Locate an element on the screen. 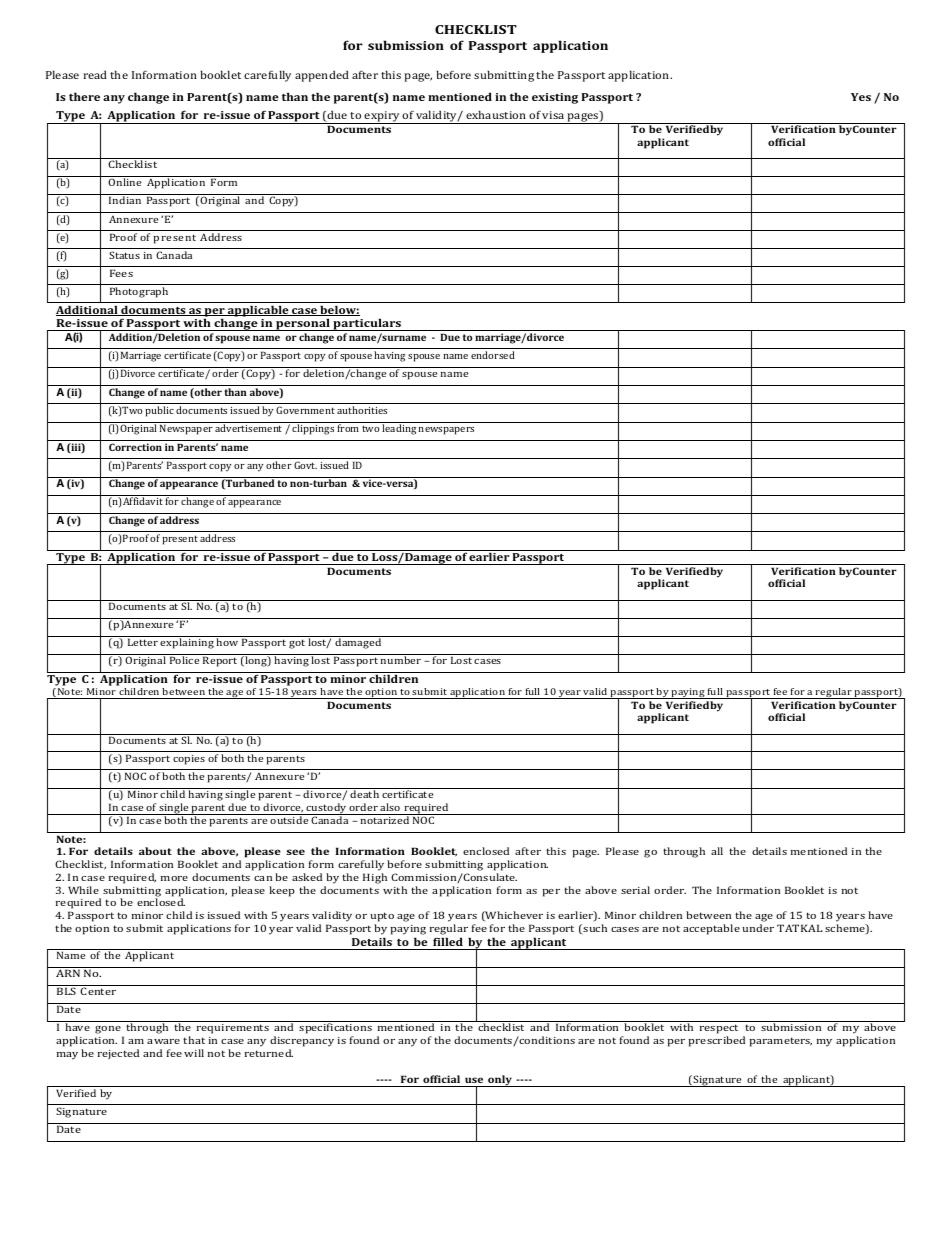 This screenshot has width=952, height=1233. only is located at coordinates (500, 1081).
